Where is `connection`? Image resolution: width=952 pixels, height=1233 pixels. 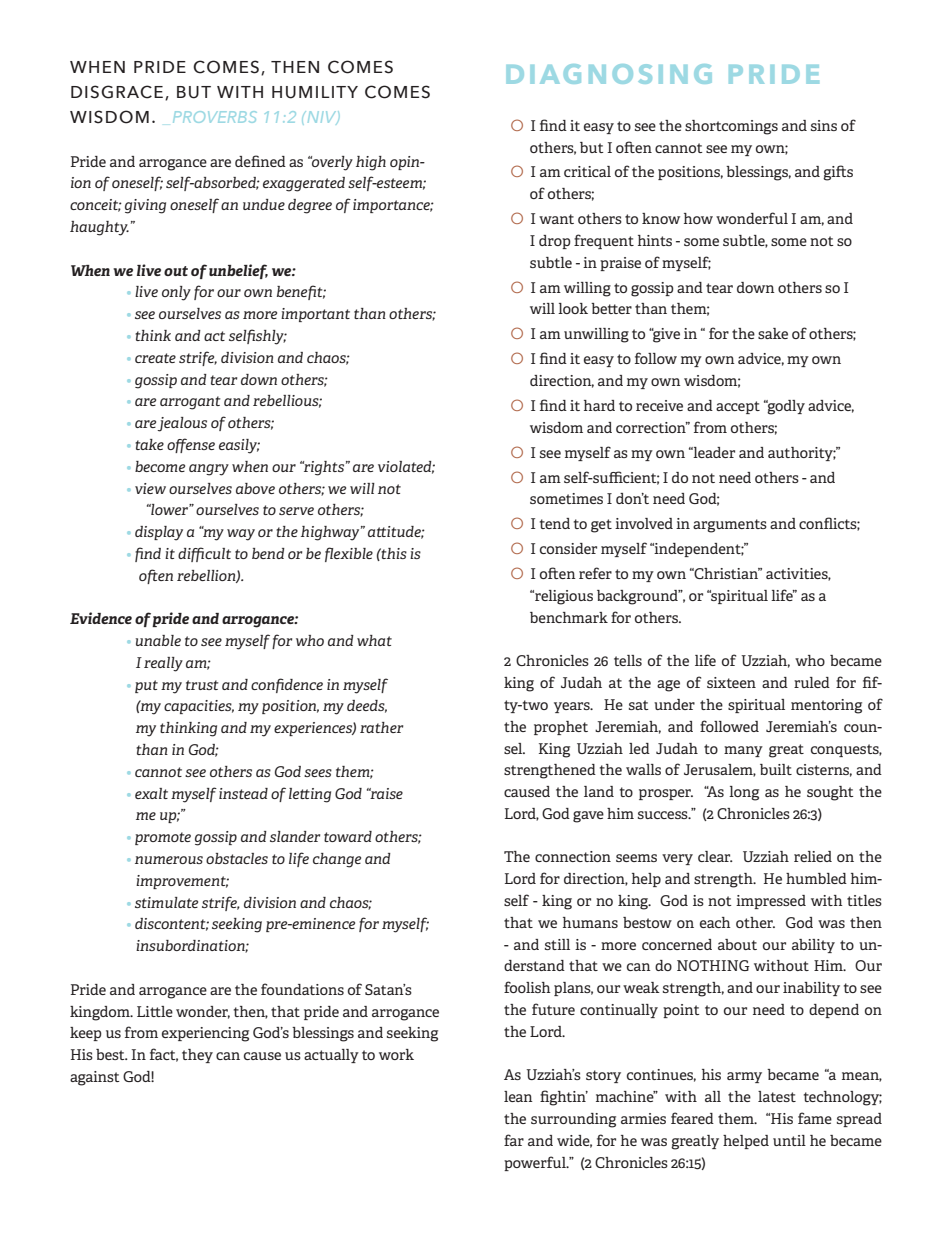 connection is located at coordinates (573, 856).
